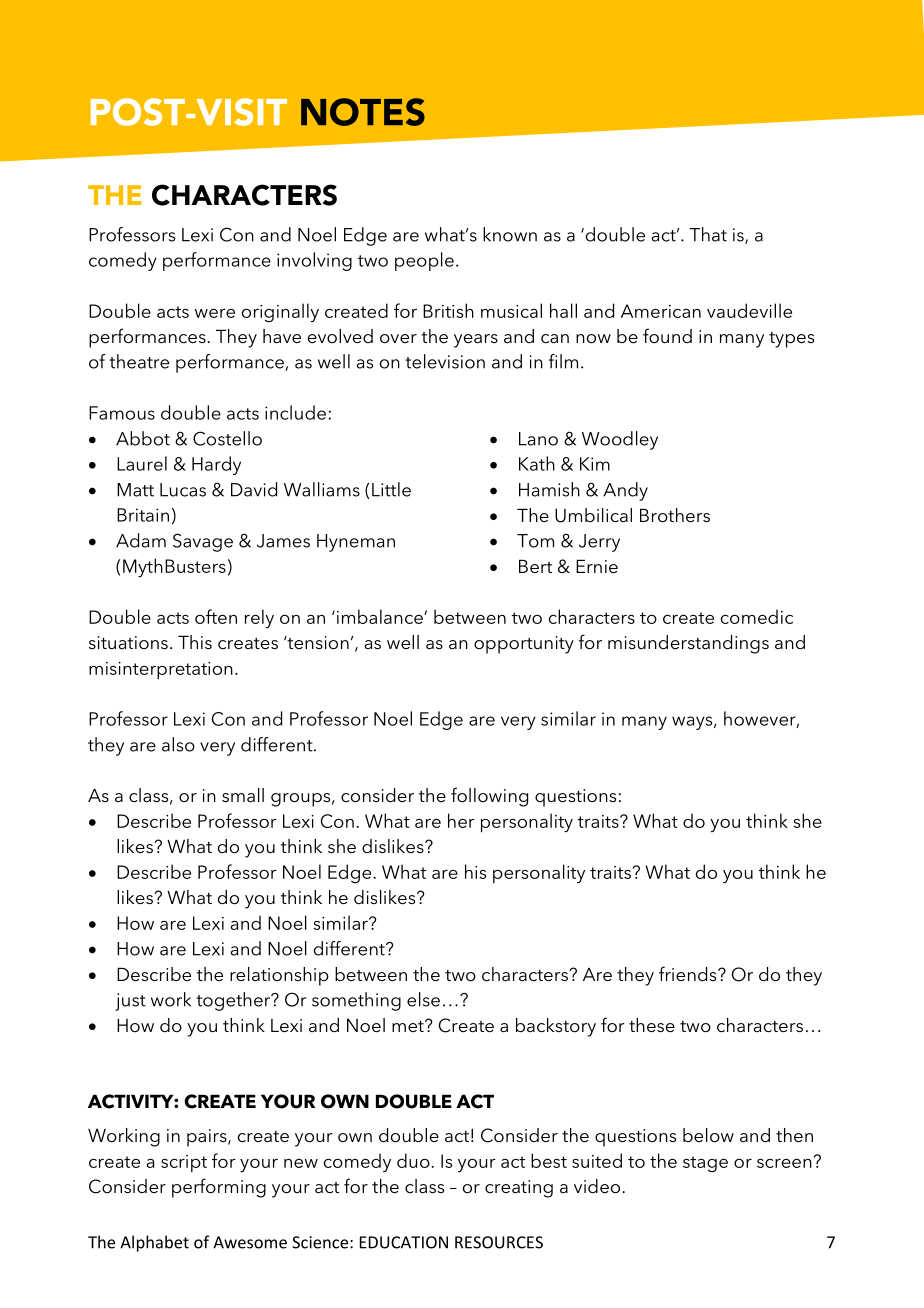 This screenshot has width=924, height=1308. I want to click on That, so click(708, 234).
